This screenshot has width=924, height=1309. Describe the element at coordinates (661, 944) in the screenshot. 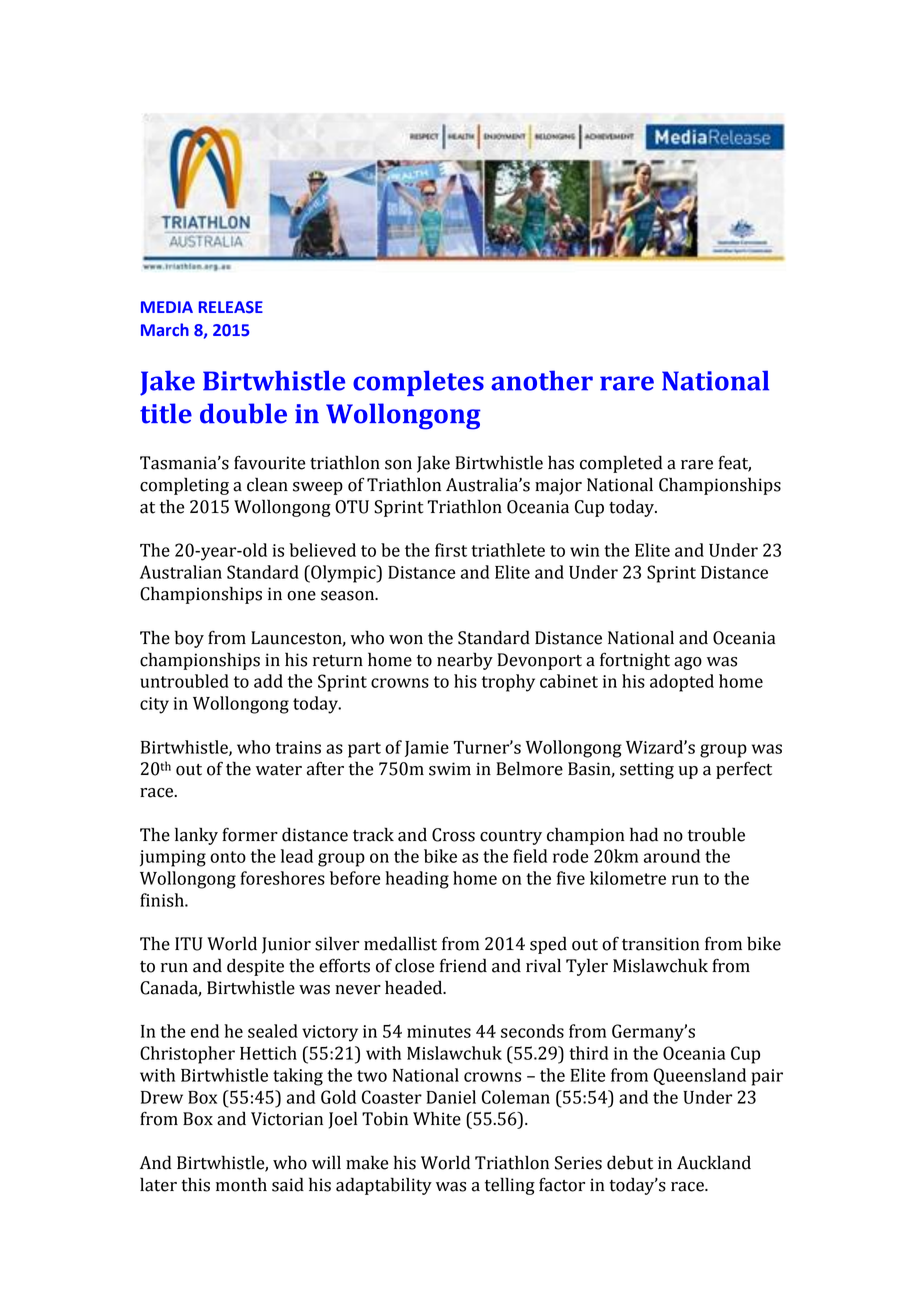

I see `transition` at that location.
